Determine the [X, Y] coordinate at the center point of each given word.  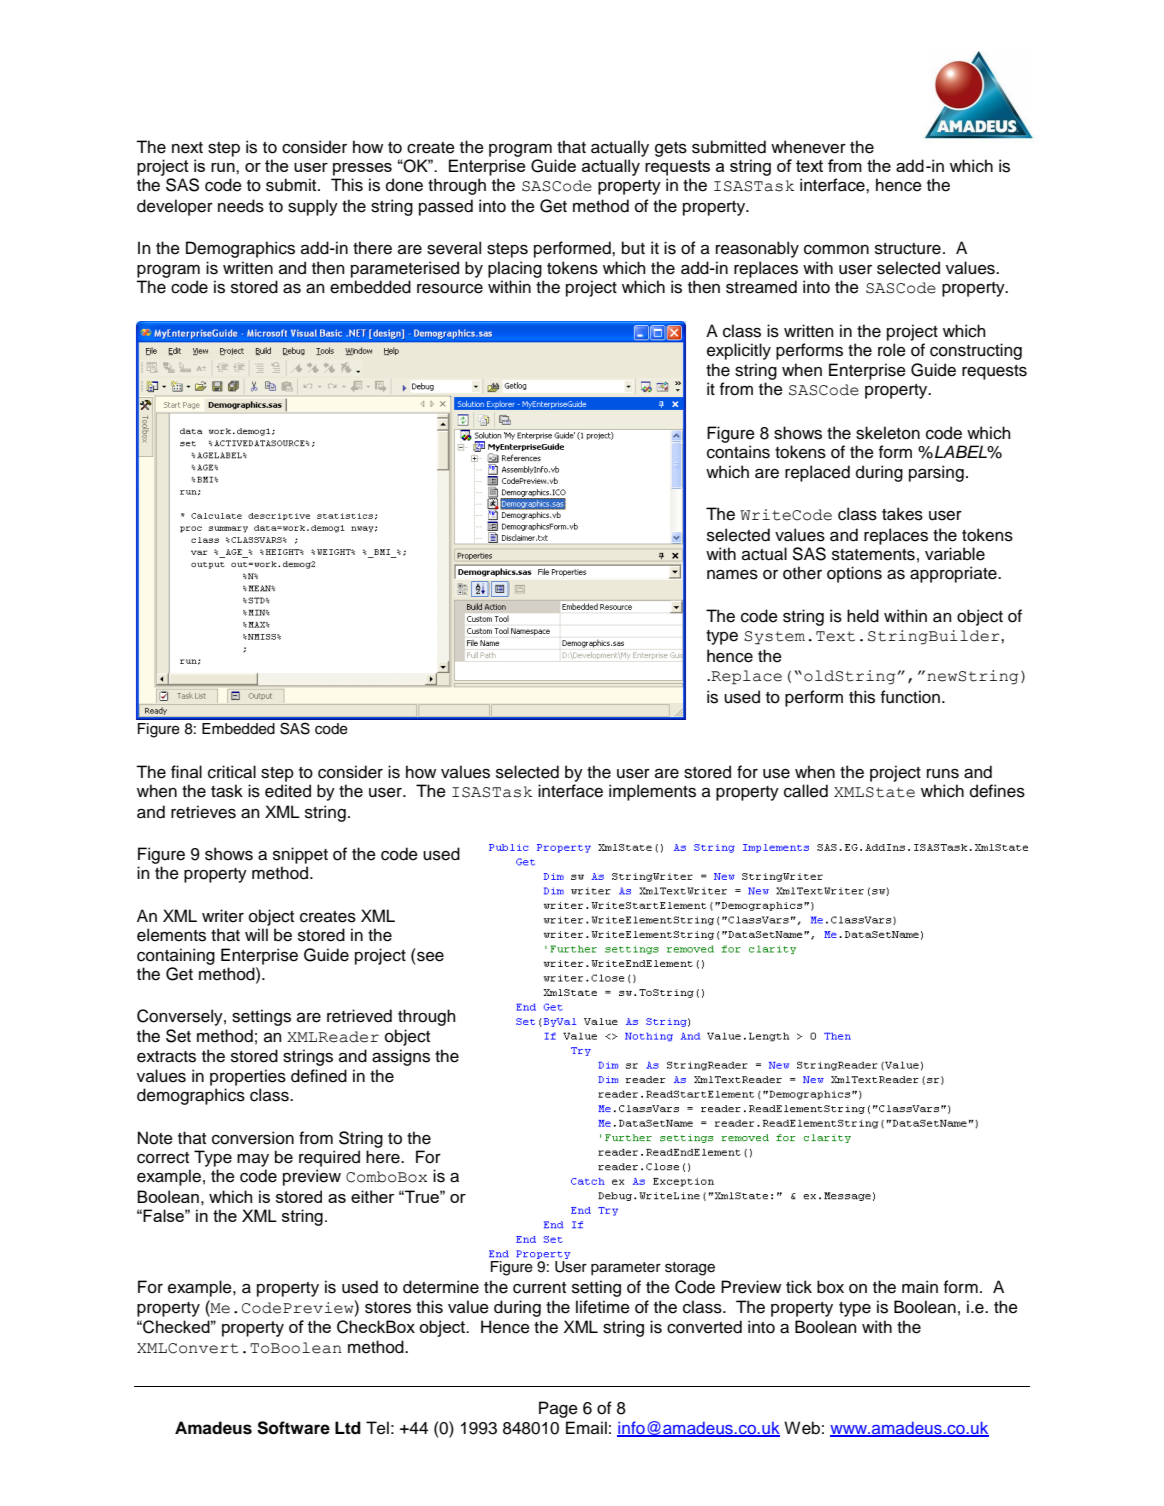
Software [293, 1428]
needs [241, 206]
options [854, 574]
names [732, 574]
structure [908, 249]
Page [558, 1409]
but [633, 248]
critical [232, 772]
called [806, 791]
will [256, 934]
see [430, 956]
